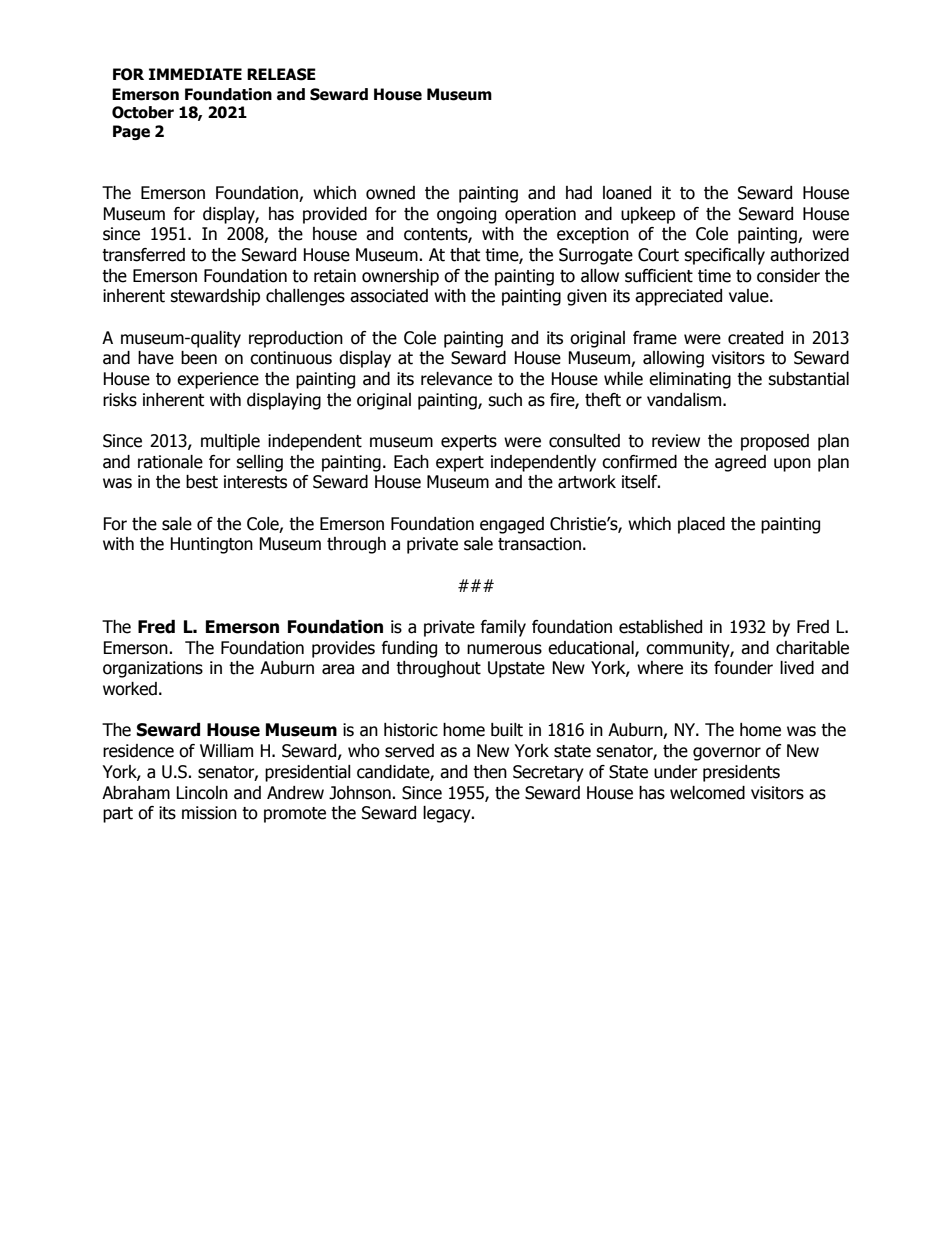 The width and height of the document is (952, 1233). I want to click on been, so click(199, 358).
